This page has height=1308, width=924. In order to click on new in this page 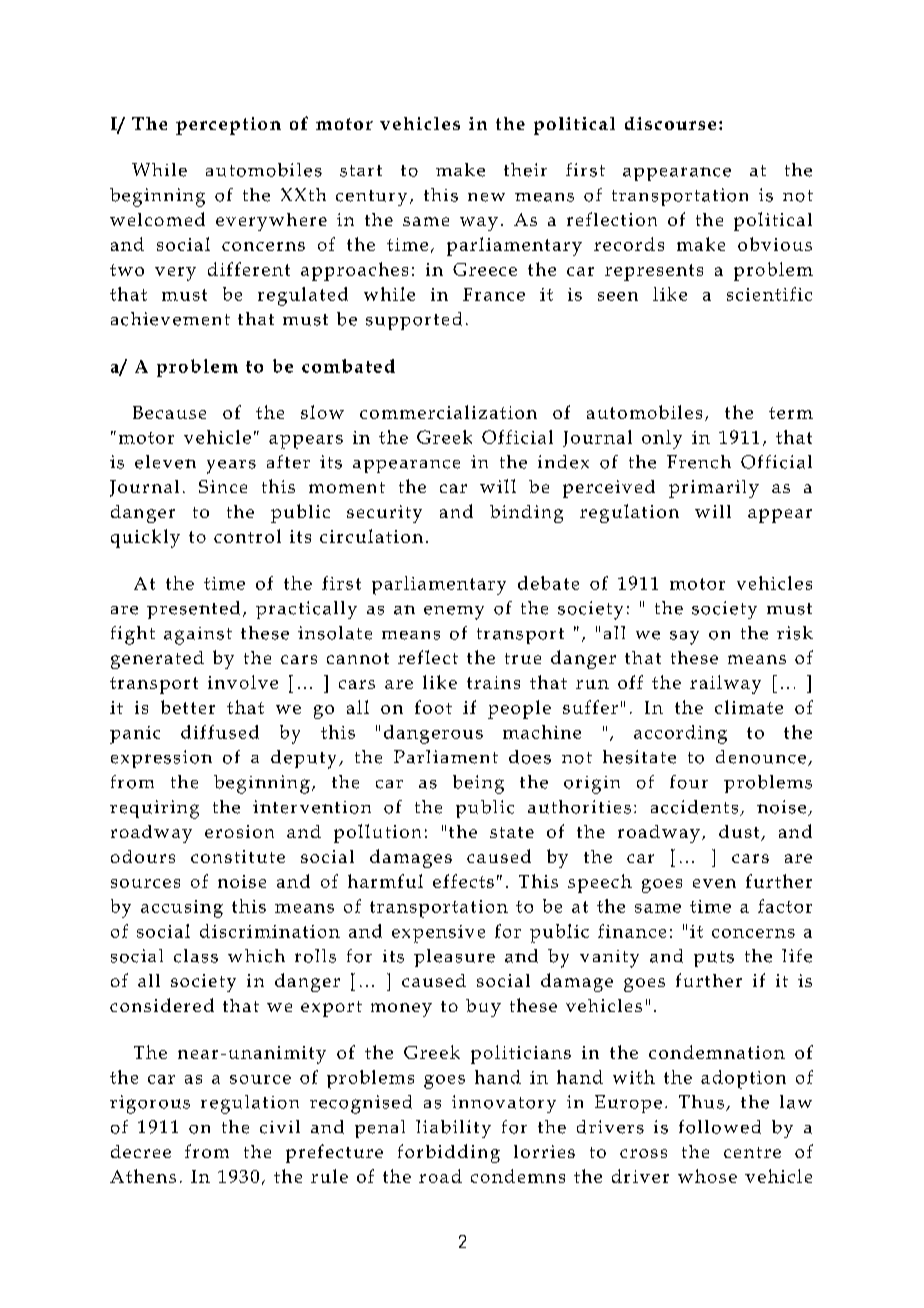, I will do `click(486, 197)`.
